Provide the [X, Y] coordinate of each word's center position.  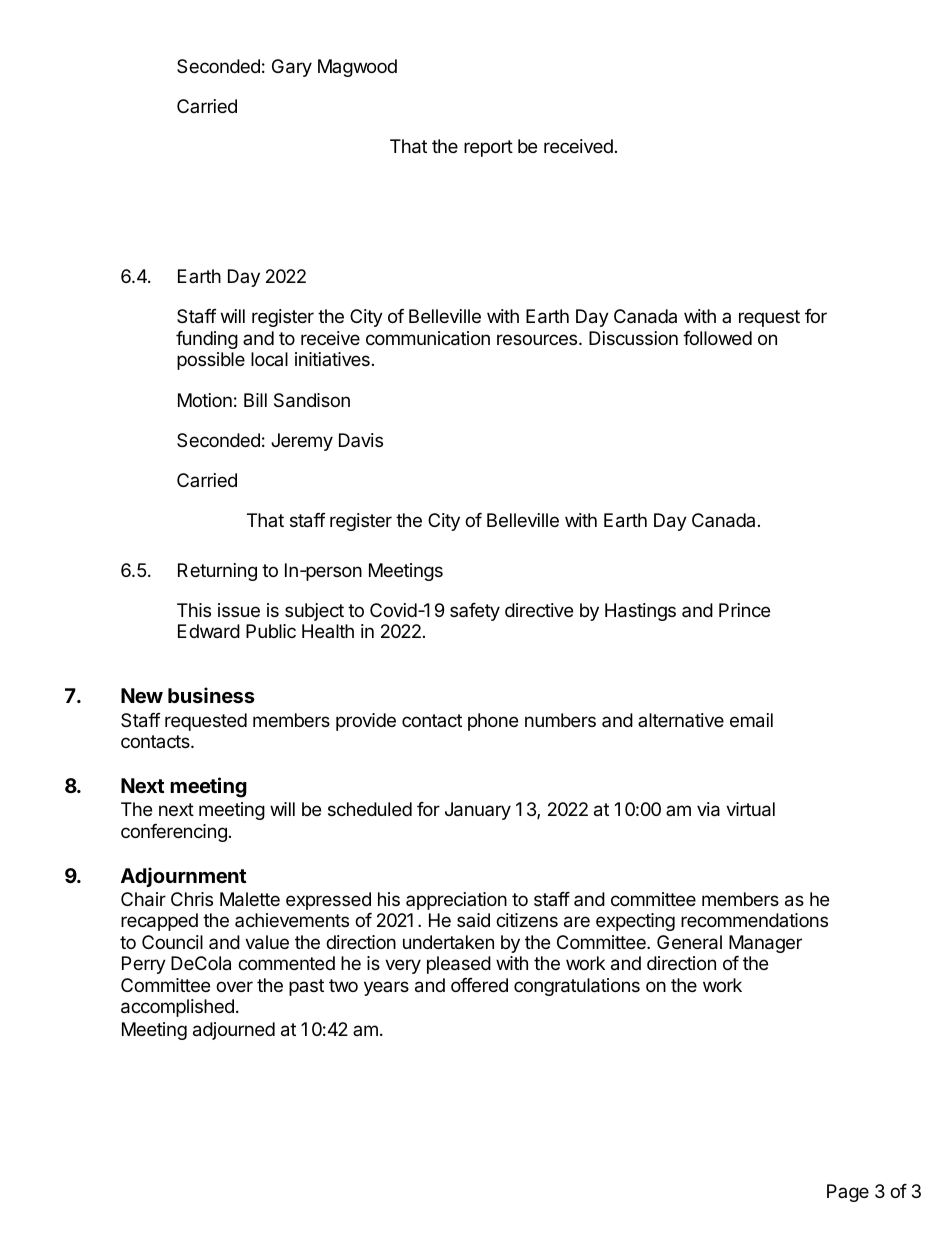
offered [479, 985]
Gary [292, 68]
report [488, 148]
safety [475, 612]
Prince [744, 610]
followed [717, 338]
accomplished [177, 1008]
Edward [209, 631]
